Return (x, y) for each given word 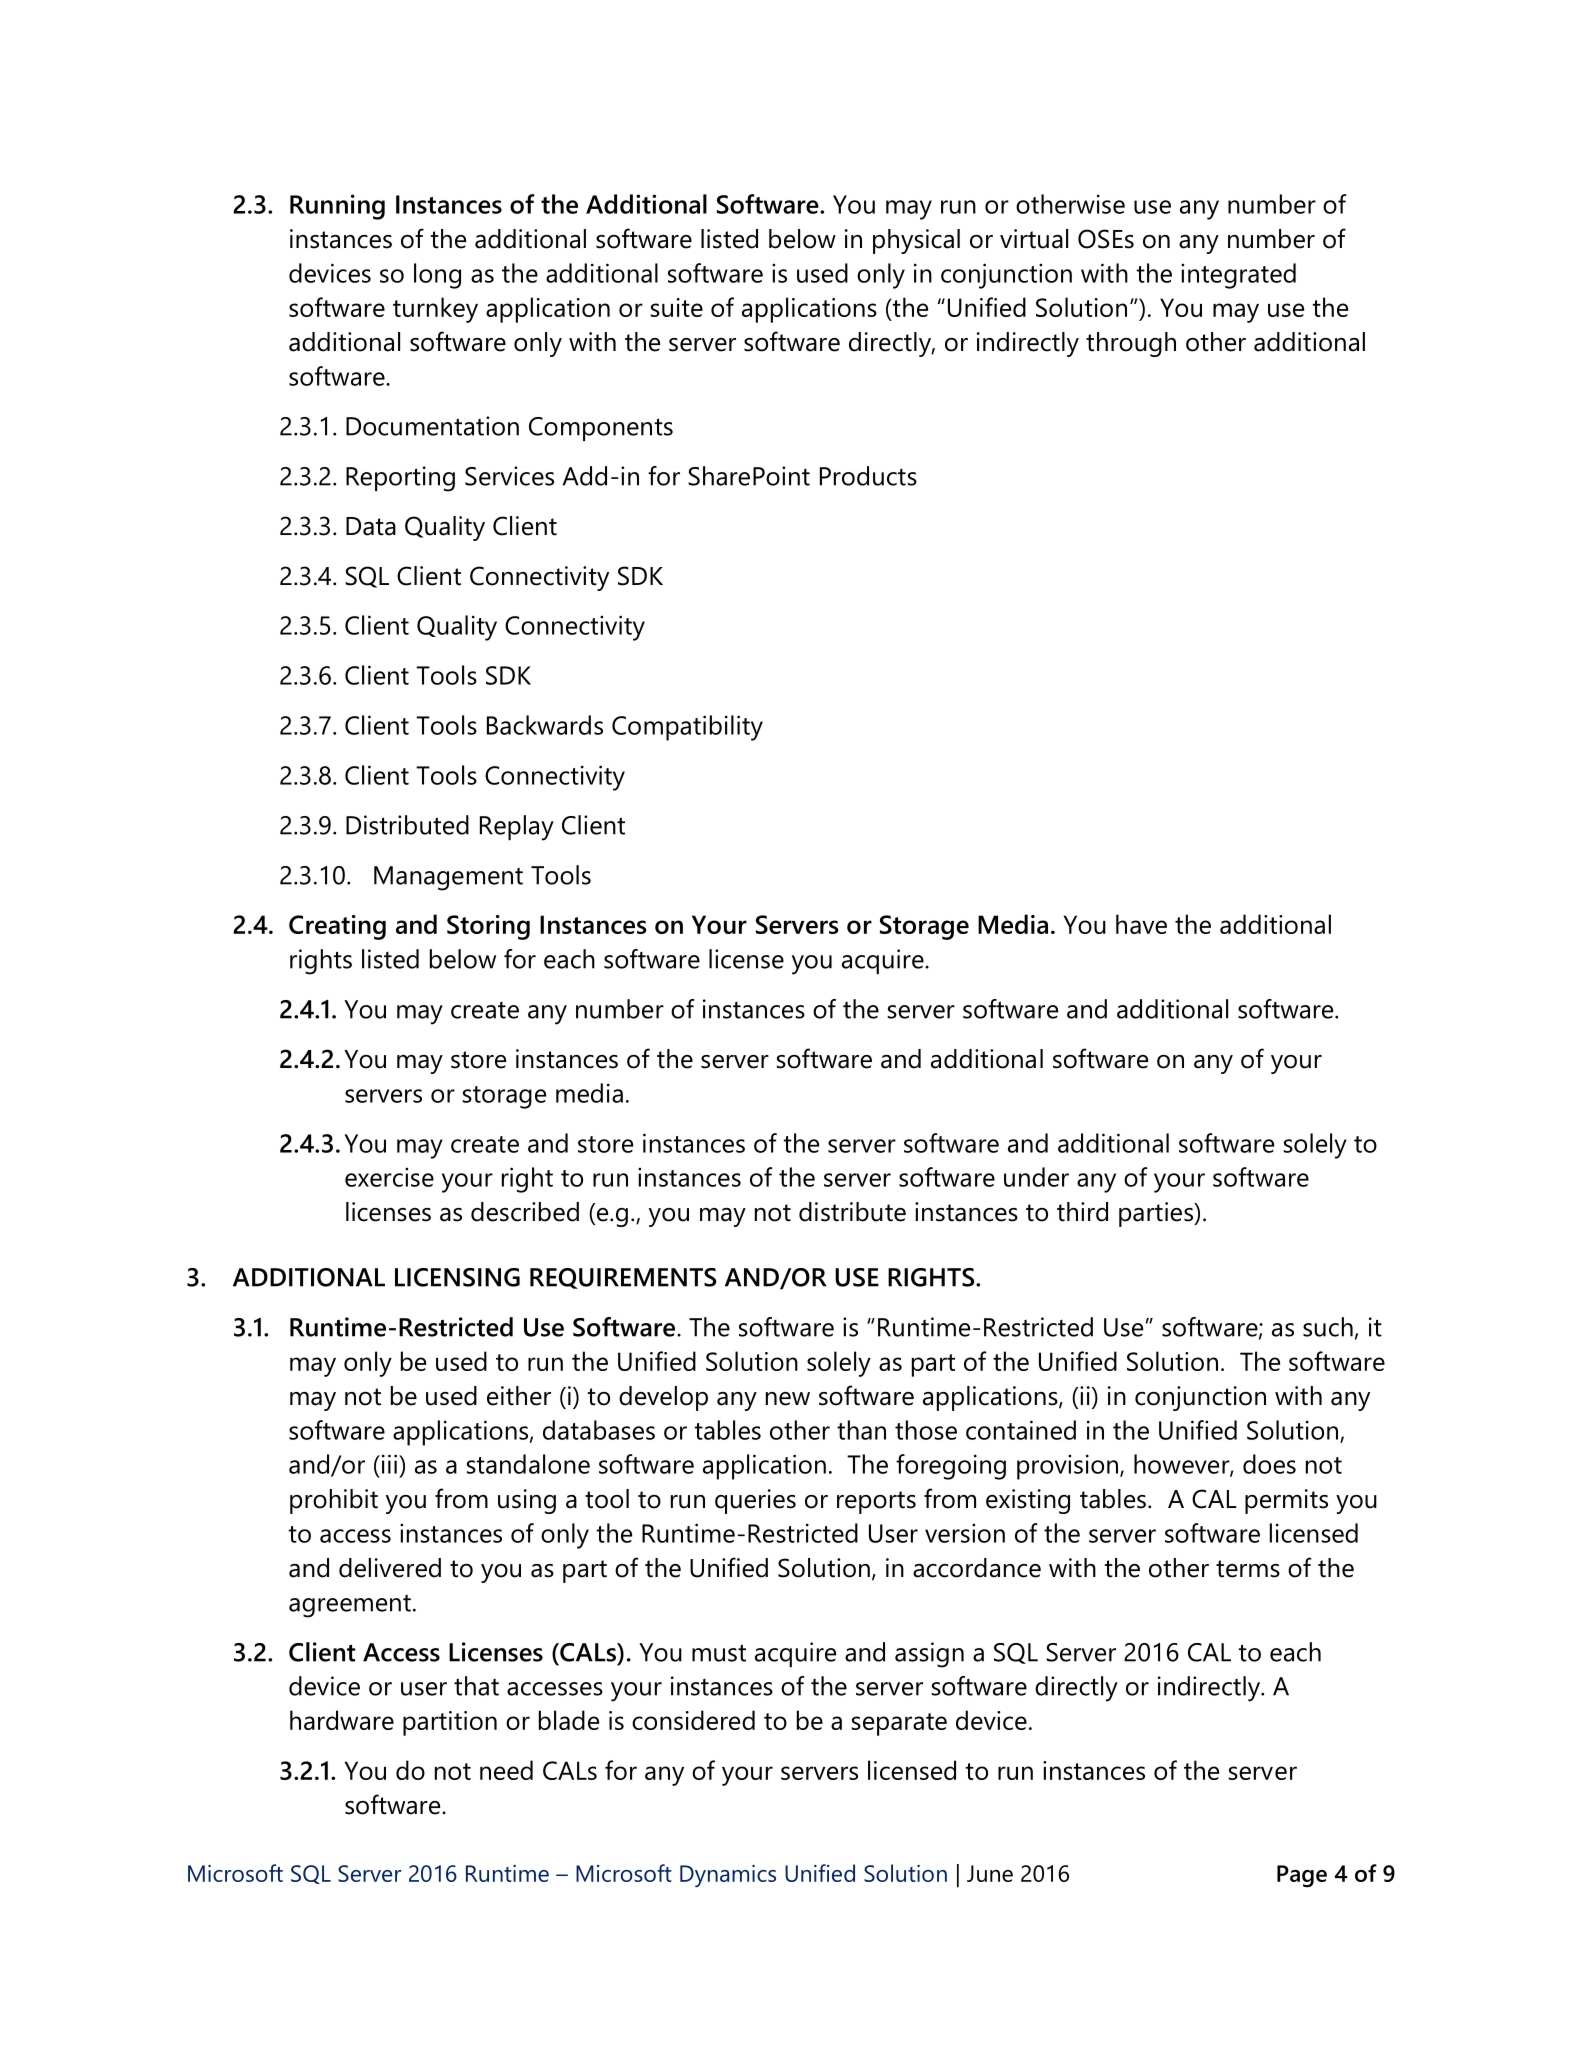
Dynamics (728, 1876)
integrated (1238, 276)
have (1141, 924)
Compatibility (687, 728)
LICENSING (457, 1277)
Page (1302, 1876)
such (1328, 1327)
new (788, 1399)
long (437, 276)
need (506, 1770)
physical (916, 241)
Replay (517, 828)
